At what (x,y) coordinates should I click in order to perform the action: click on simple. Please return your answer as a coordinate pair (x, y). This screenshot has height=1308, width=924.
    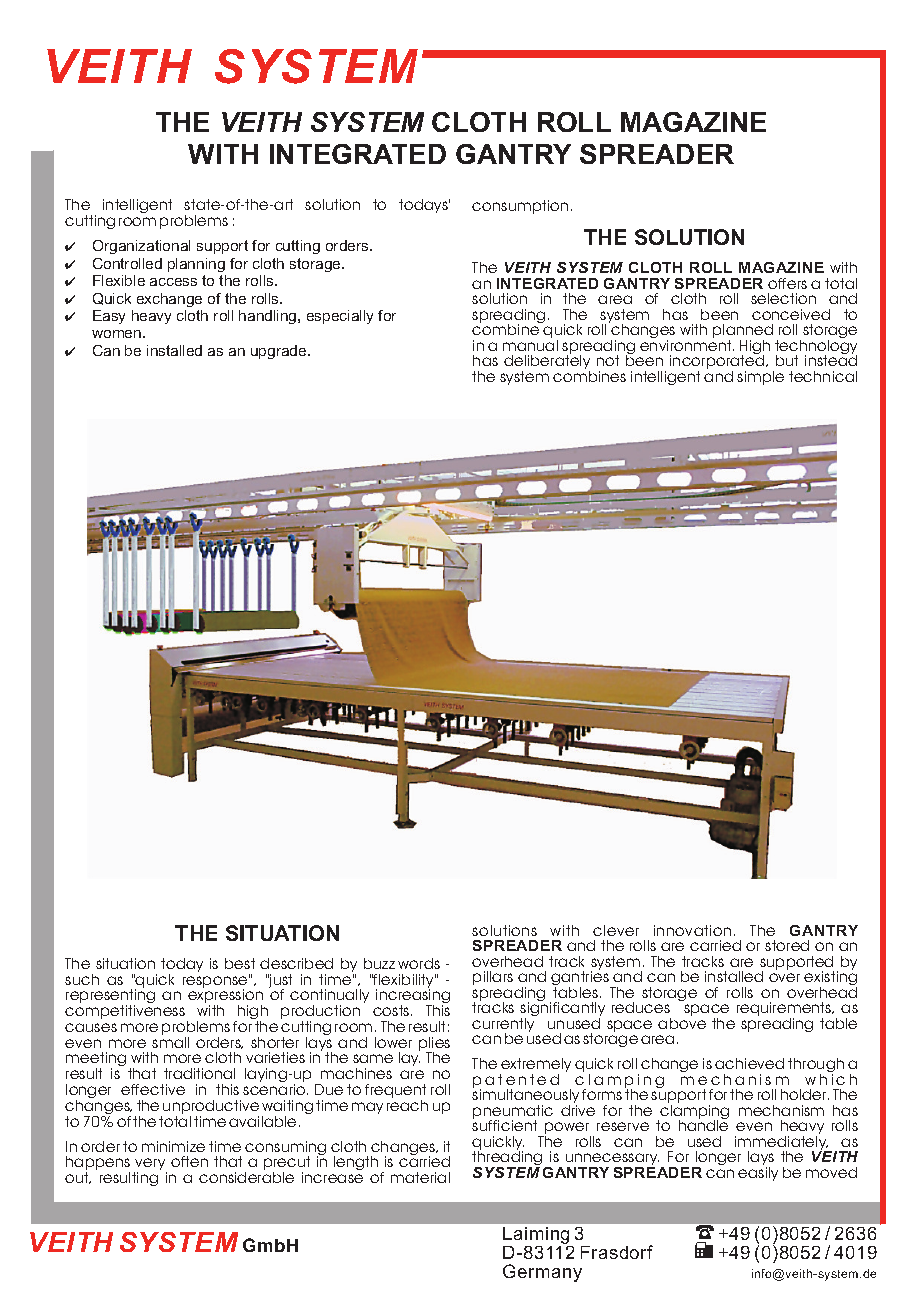
    Looking at the image, I should click on (760, 378).
